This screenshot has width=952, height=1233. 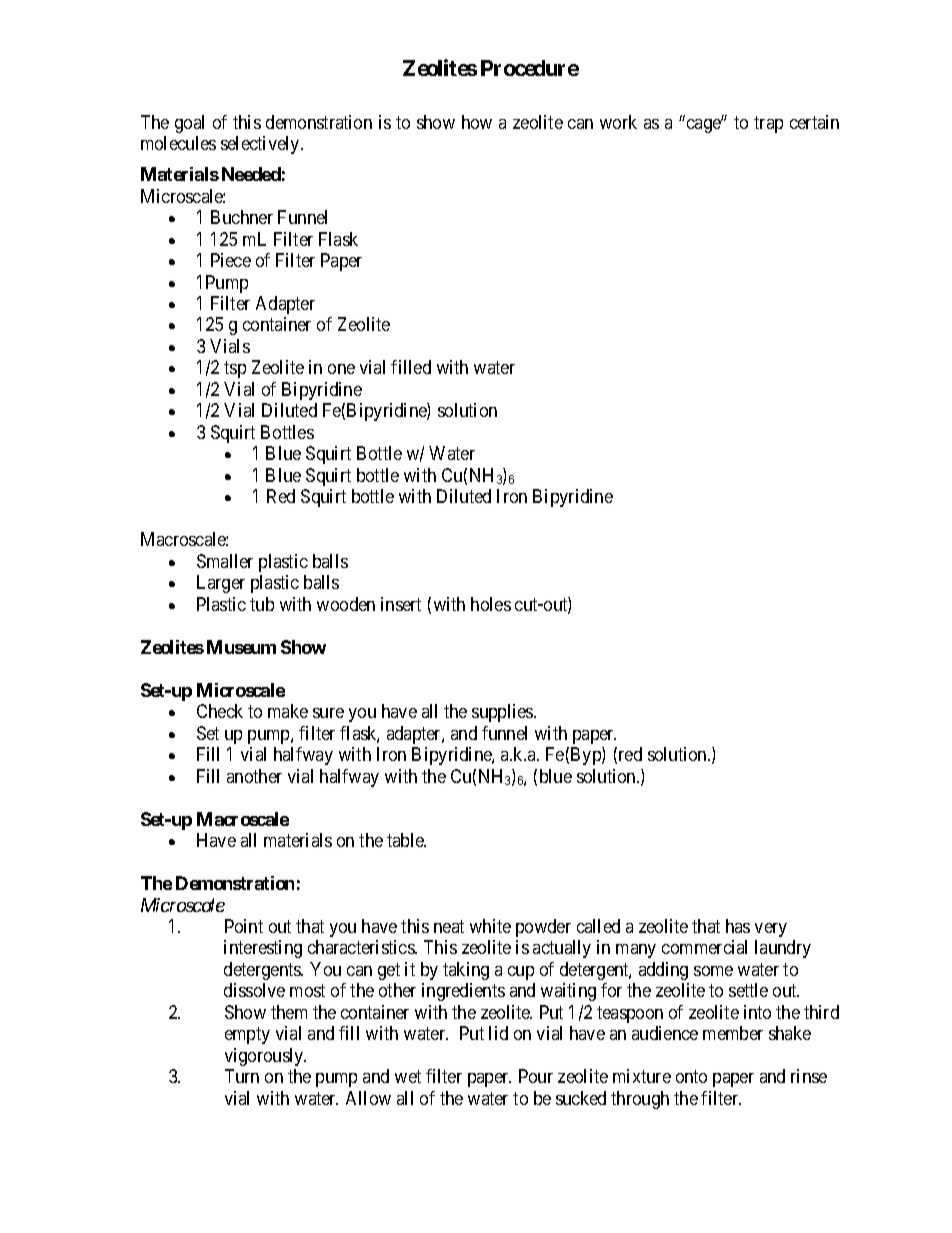 What do you see at coordinates (618, 122) in the screenshot?
I see `work` at bounding box center [618, 122].
